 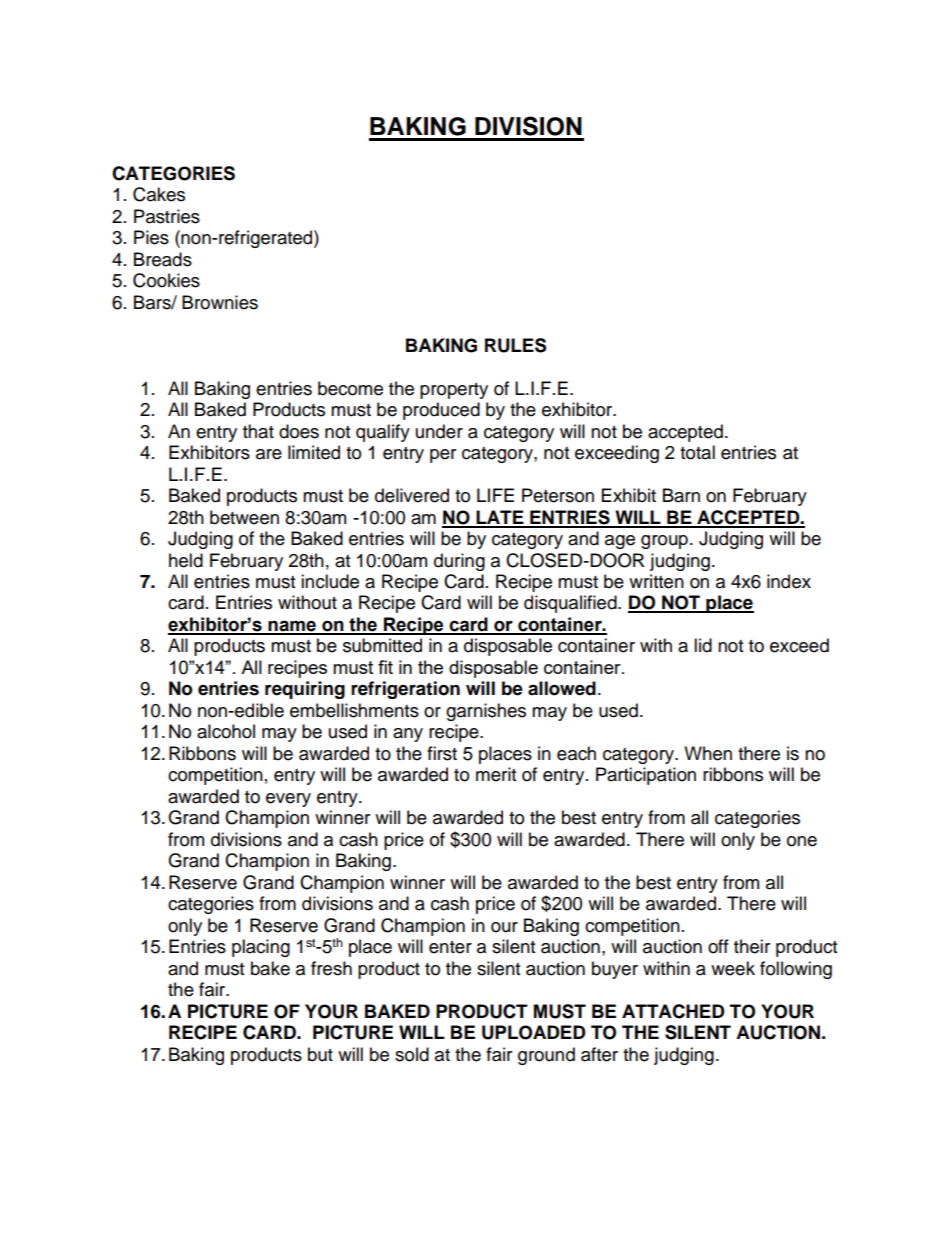 What do you see at coordinates (697, 452) in the screenshot?
I see `total` at bounding box center [697, 452].
